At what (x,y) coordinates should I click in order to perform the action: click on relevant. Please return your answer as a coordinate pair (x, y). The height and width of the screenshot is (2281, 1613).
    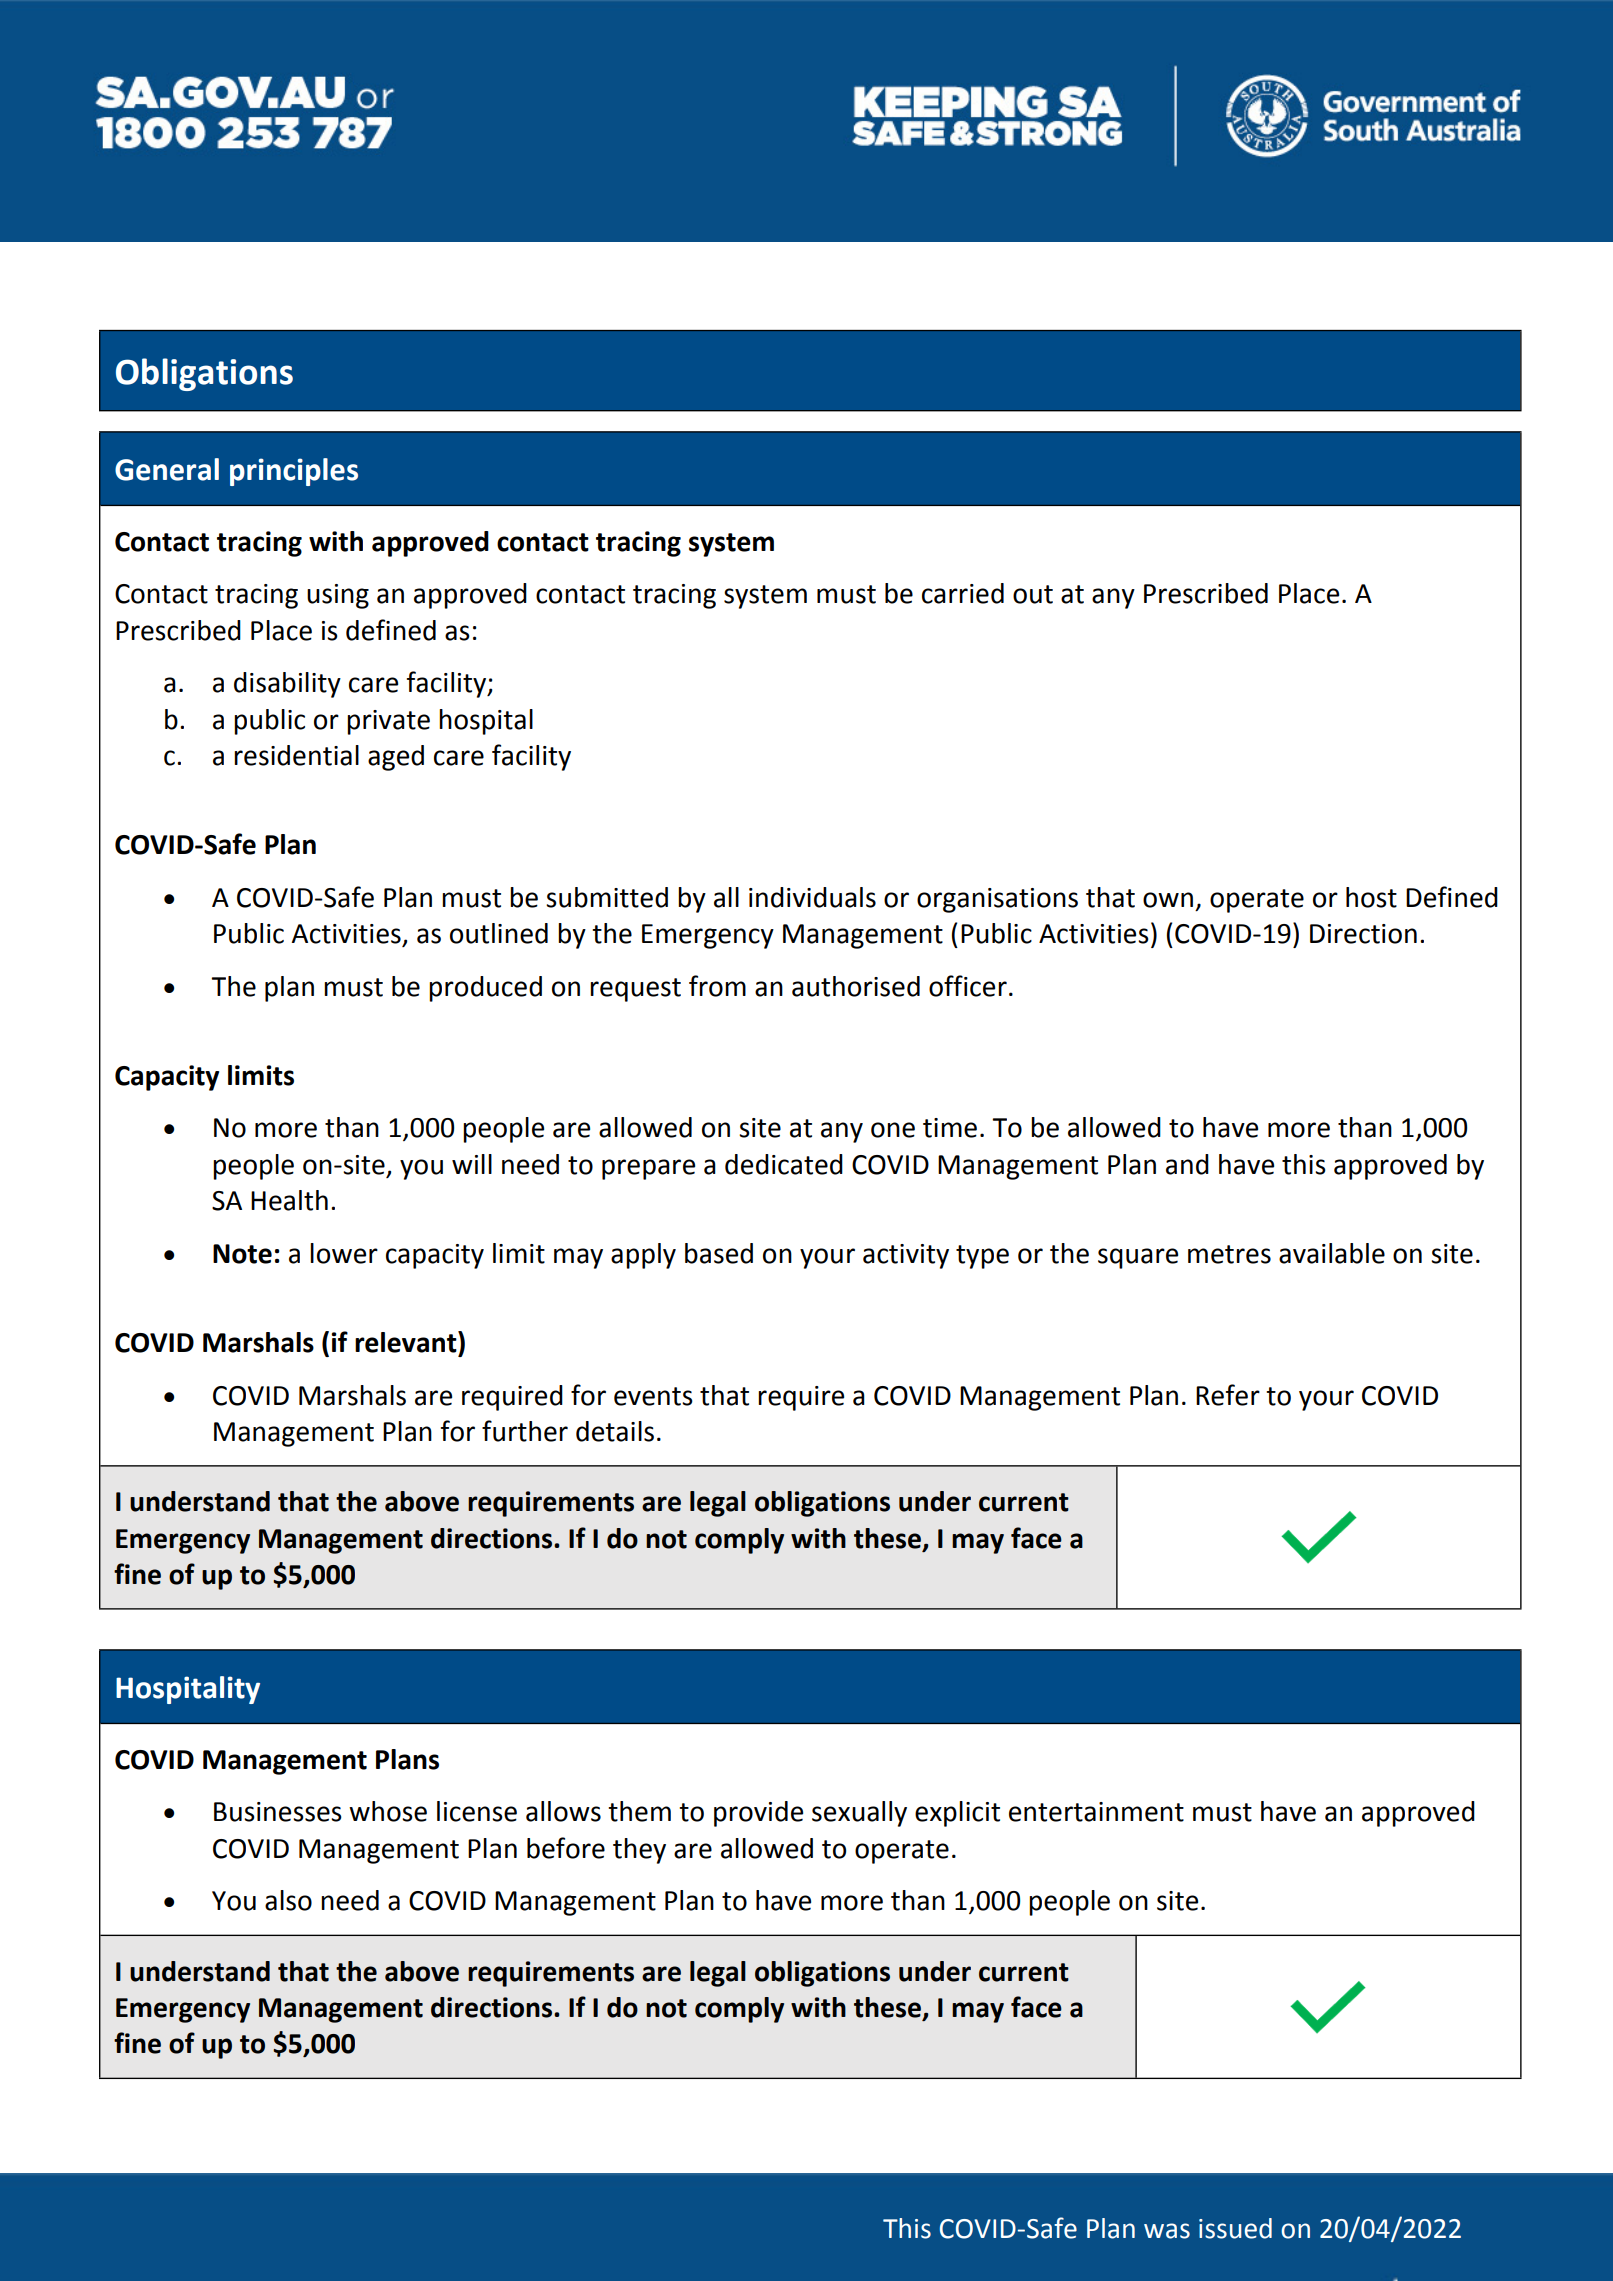
    Looking at the image, I should click on (407, 1342).
